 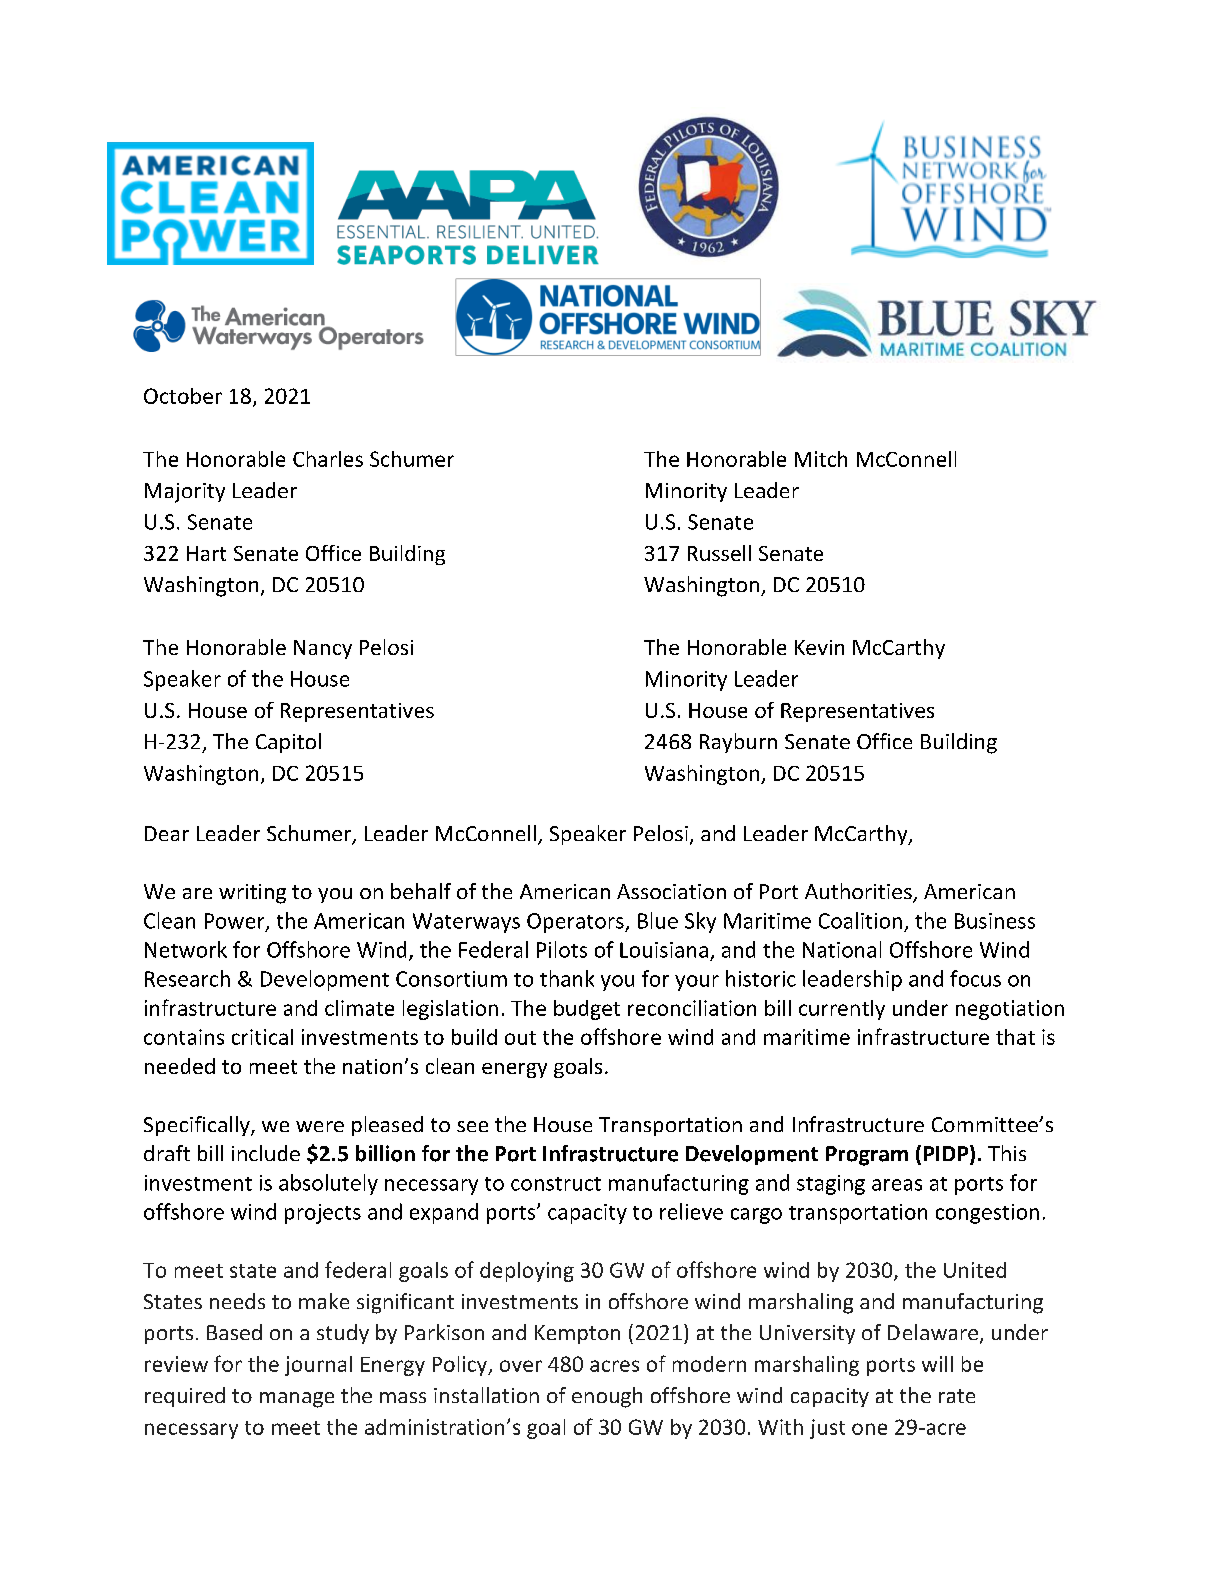 I want to click on Mitch, so click(x=821, y=459).
